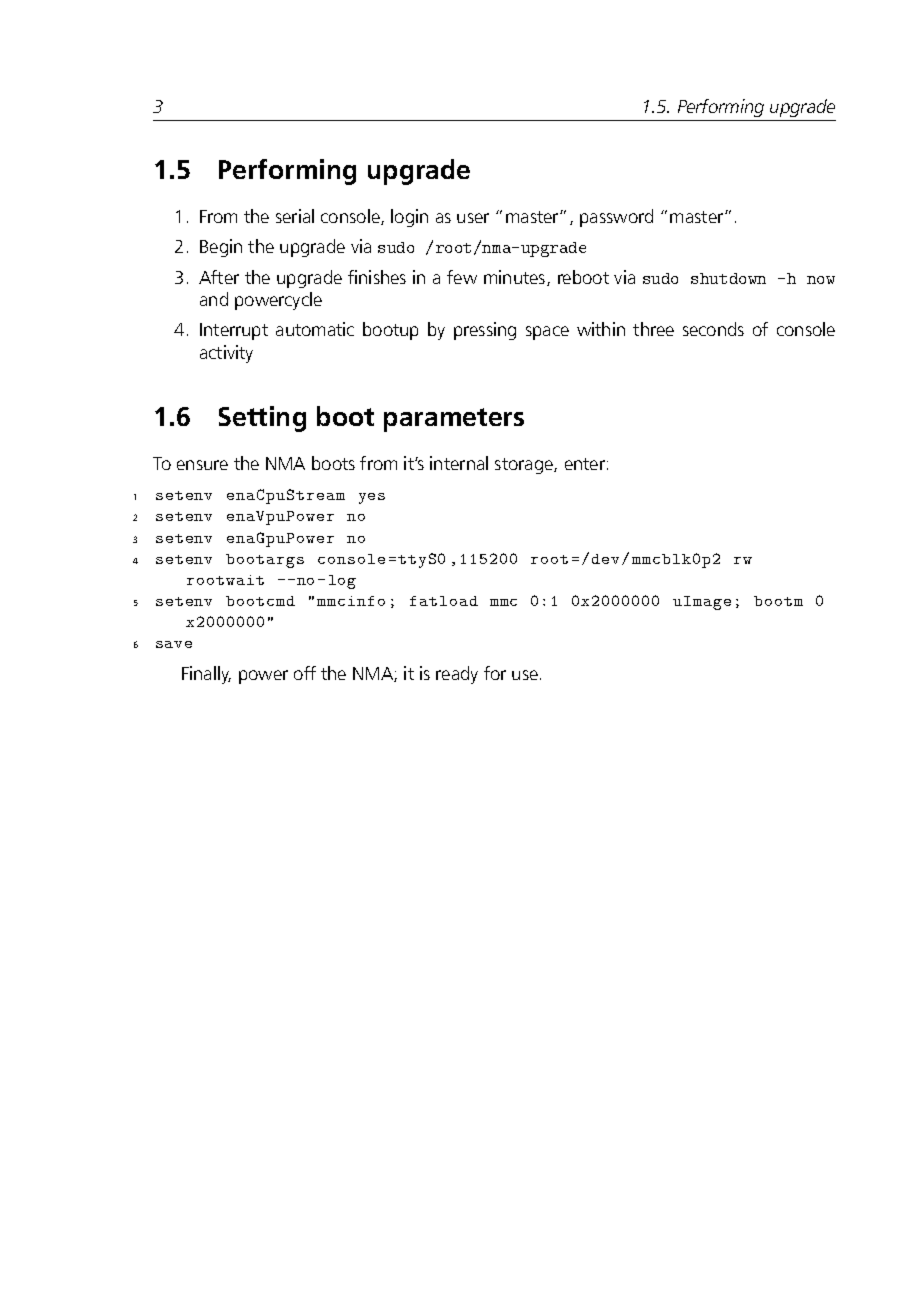 Image resolution: width=924 pixels, height=1308 pixels. What do you see at coordinates (713, 329) in the screenshot?
I see `seconds` at bounding box center [713, 329].
